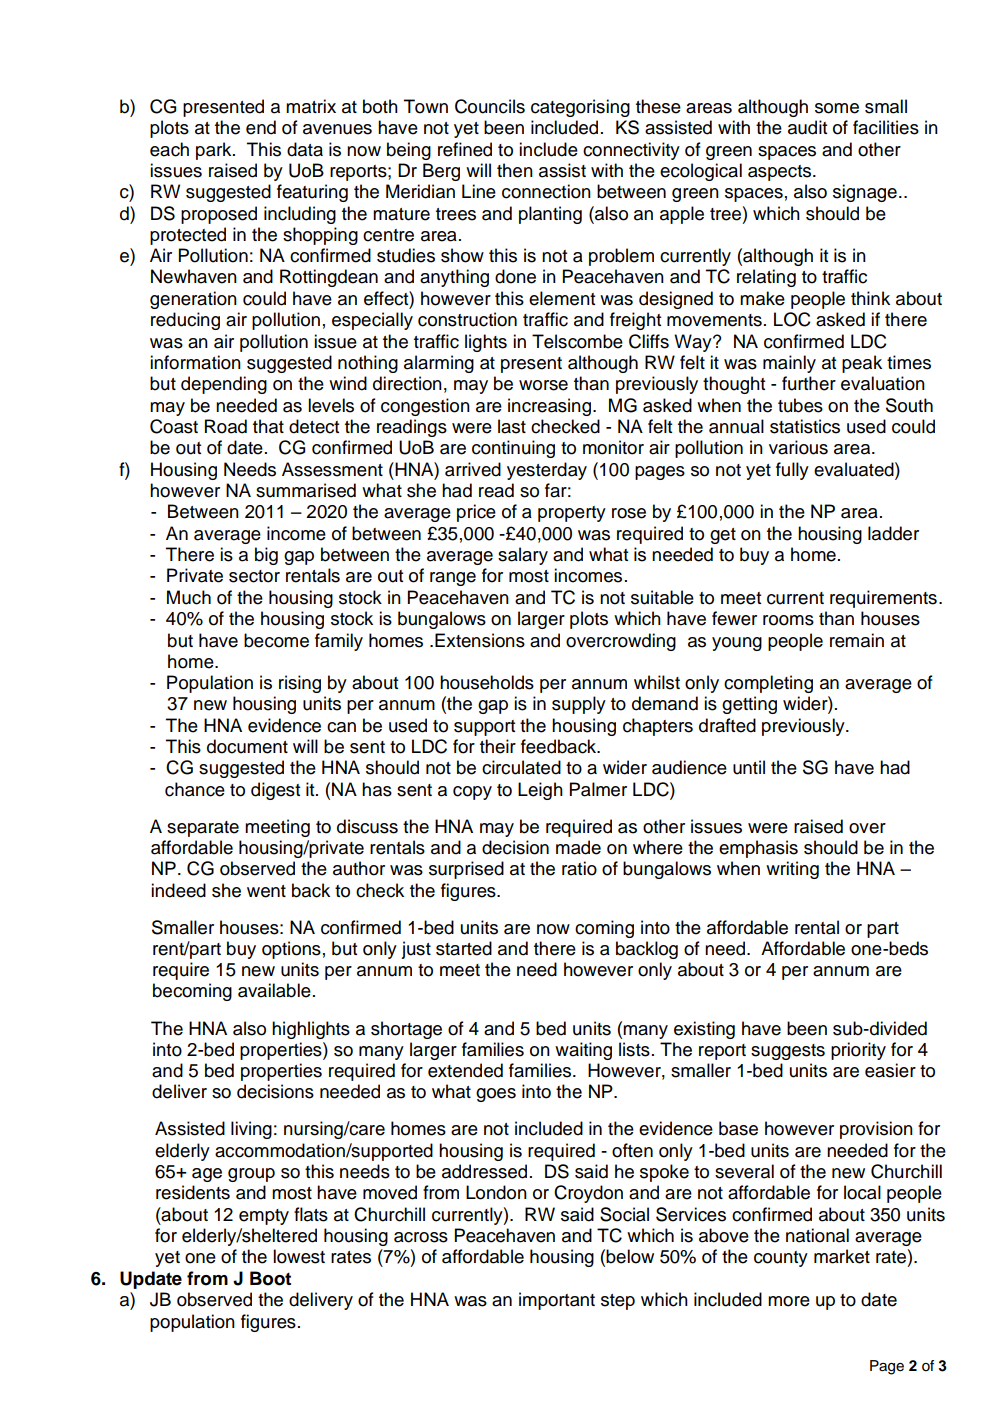 This screenshot has width=1004, height=1420. Describe the element at coordinates (549, 407) in the screenshot. I see `increasing` at that location.
